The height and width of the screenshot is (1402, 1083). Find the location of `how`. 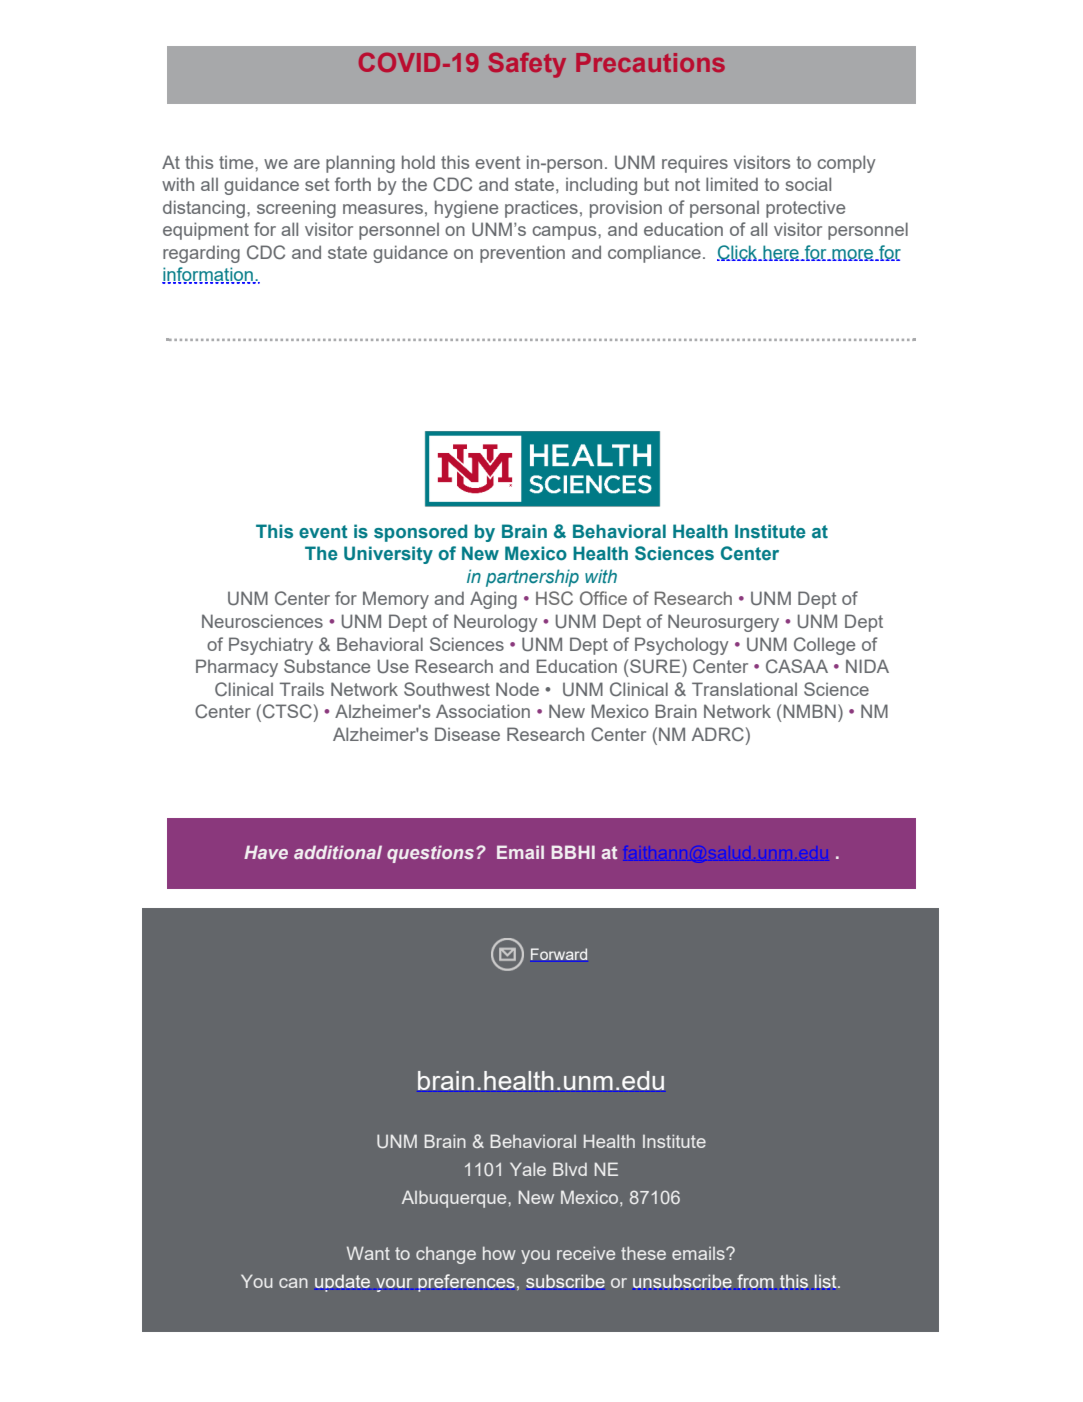

how is located at coordinates (499, 1253).
